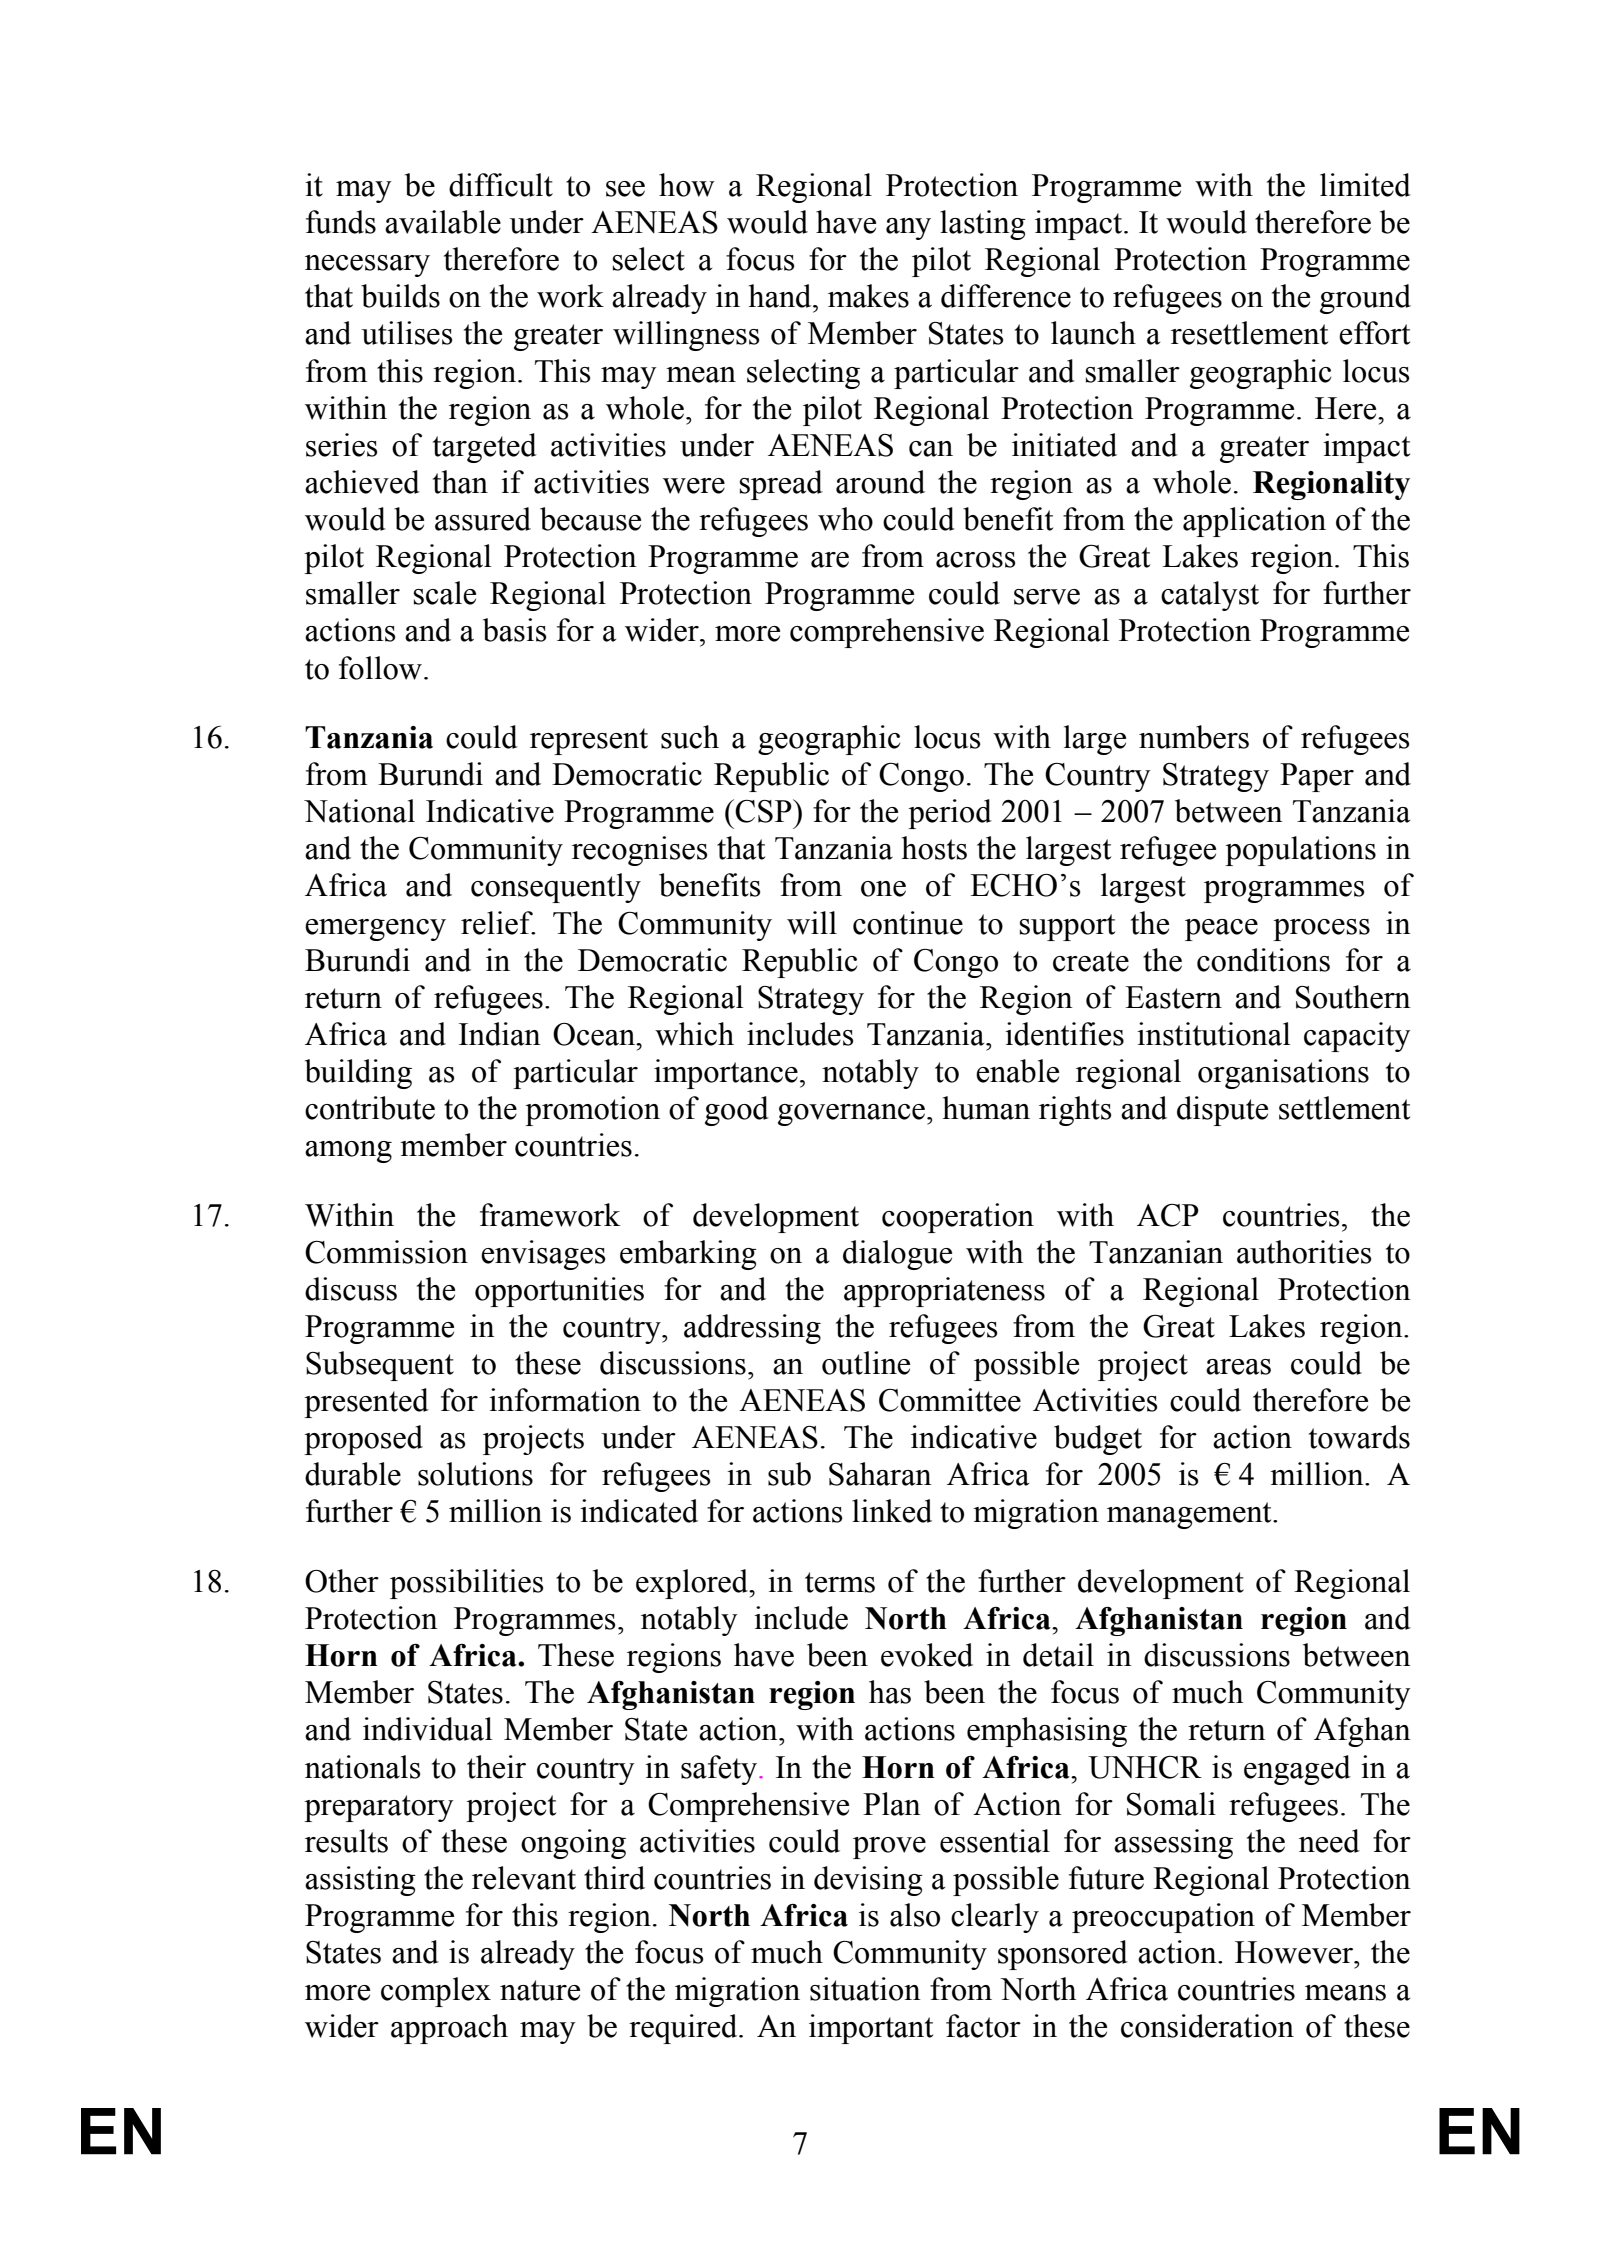 The image size is (1600, 2265). I want to click on available, so click(443, 222).
